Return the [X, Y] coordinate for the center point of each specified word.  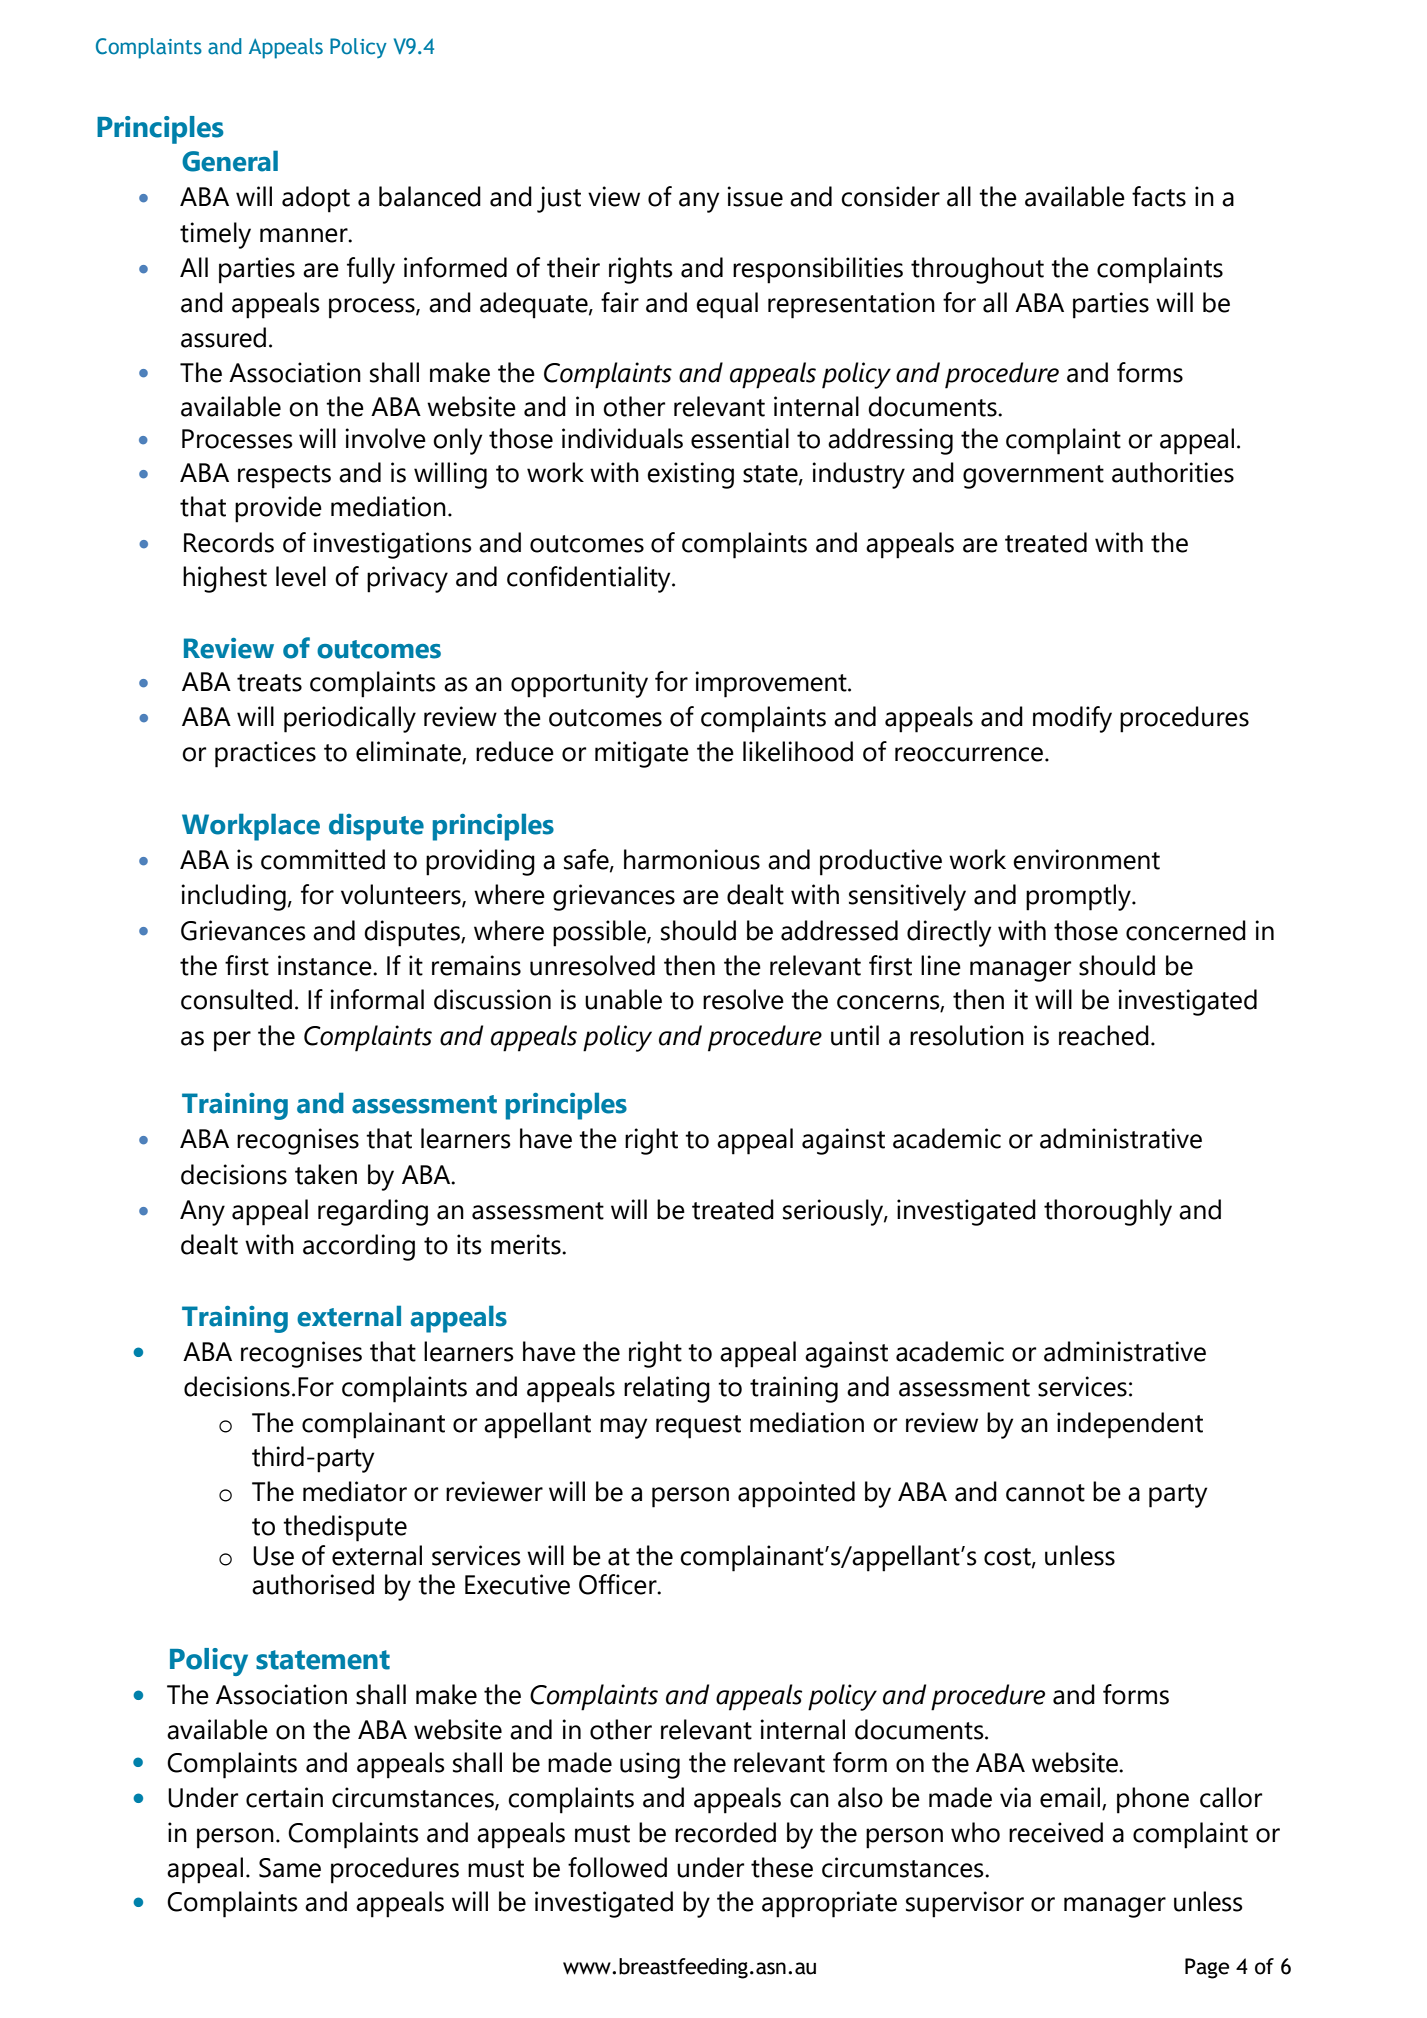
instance [326, 965]
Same [290, 1868]
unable [623, 999]
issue [755, 196]
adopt [316, 199]
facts [1159, 196]
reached [1104, 1035]
